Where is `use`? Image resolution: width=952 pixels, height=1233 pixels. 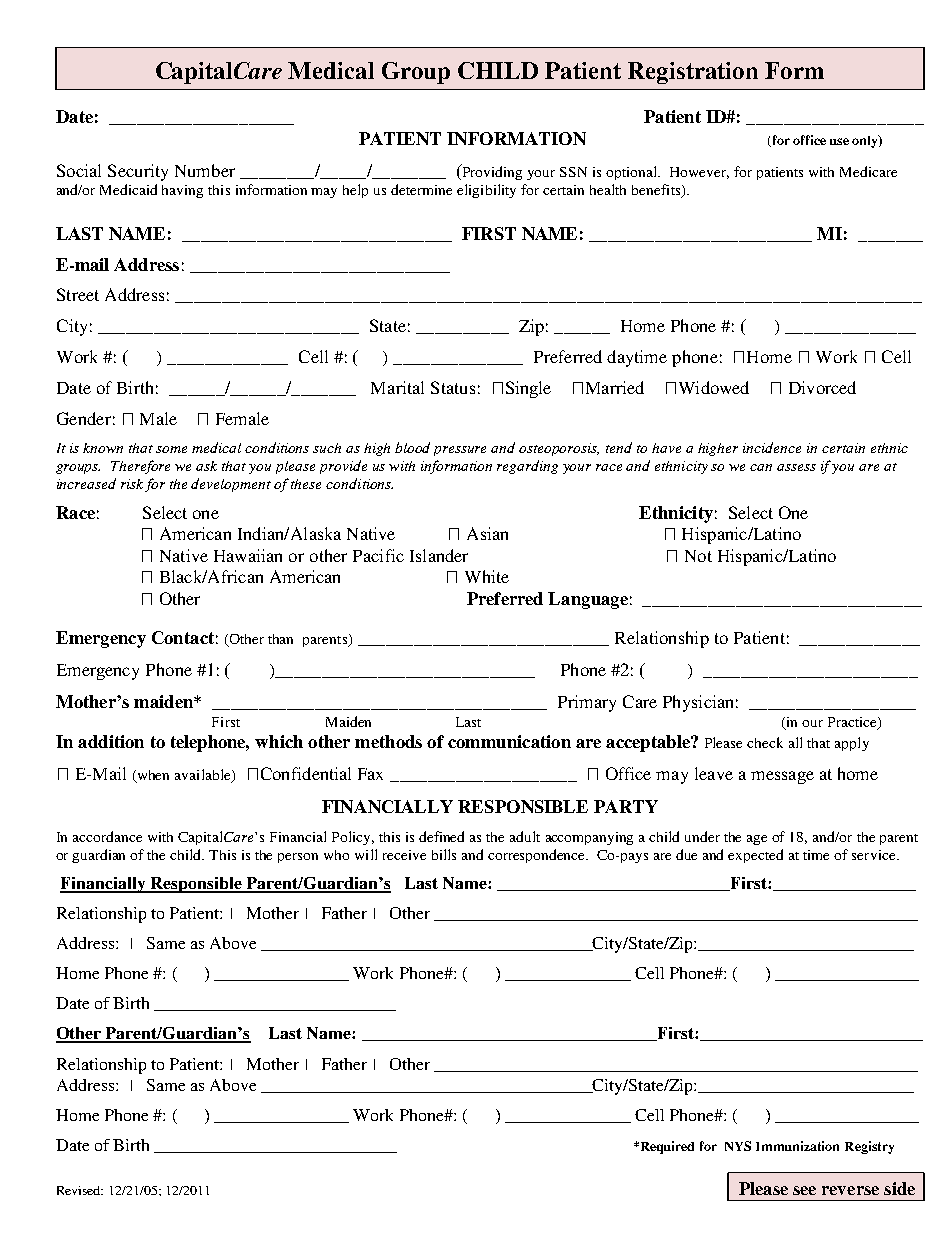 use is located at coordinates (839, 141).
